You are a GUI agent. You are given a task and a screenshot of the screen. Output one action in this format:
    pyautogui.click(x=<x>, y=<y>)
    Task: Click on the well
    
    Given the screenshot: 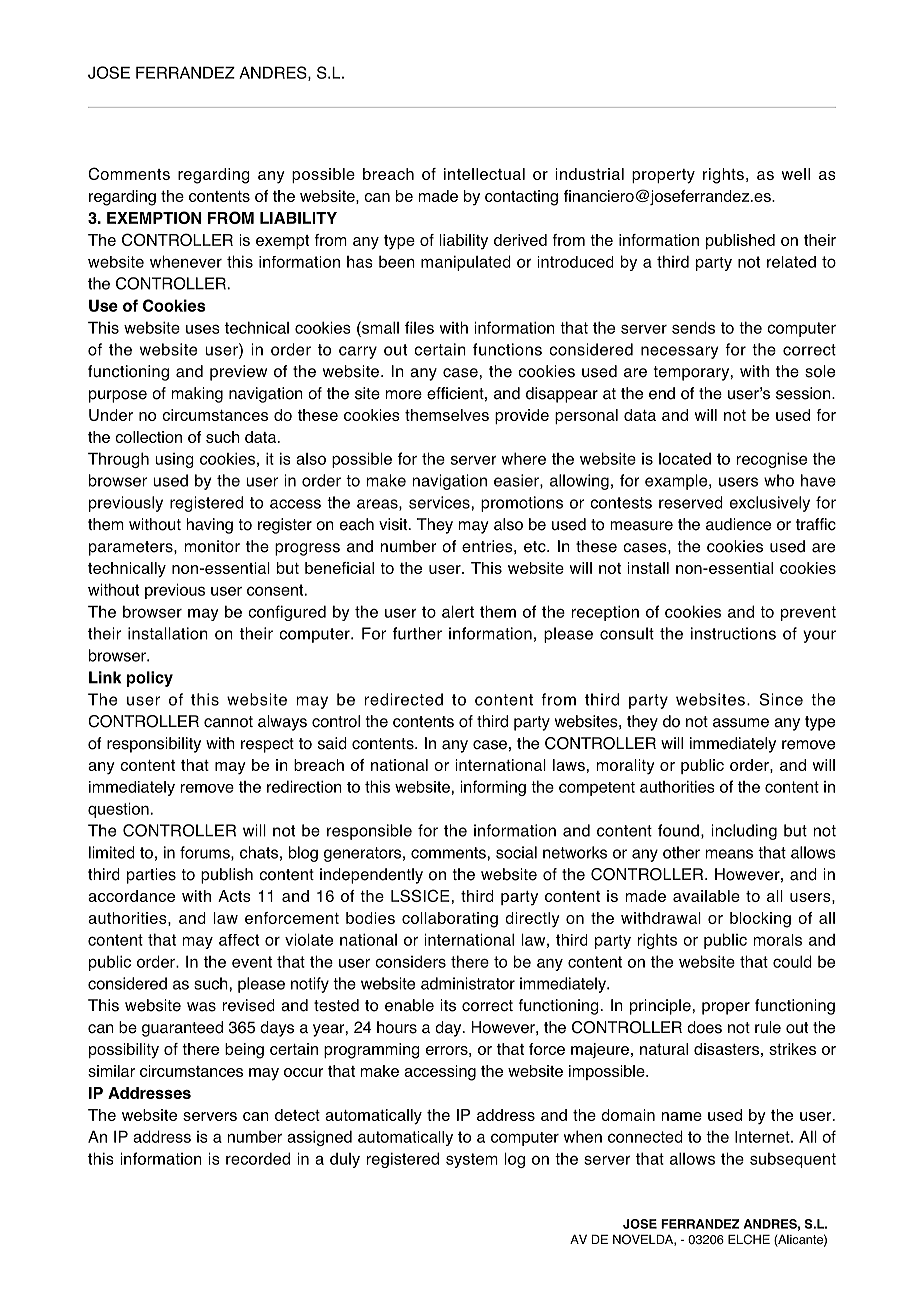 What is the action you would take?
    pyautogui.click(x=795, y=174)
